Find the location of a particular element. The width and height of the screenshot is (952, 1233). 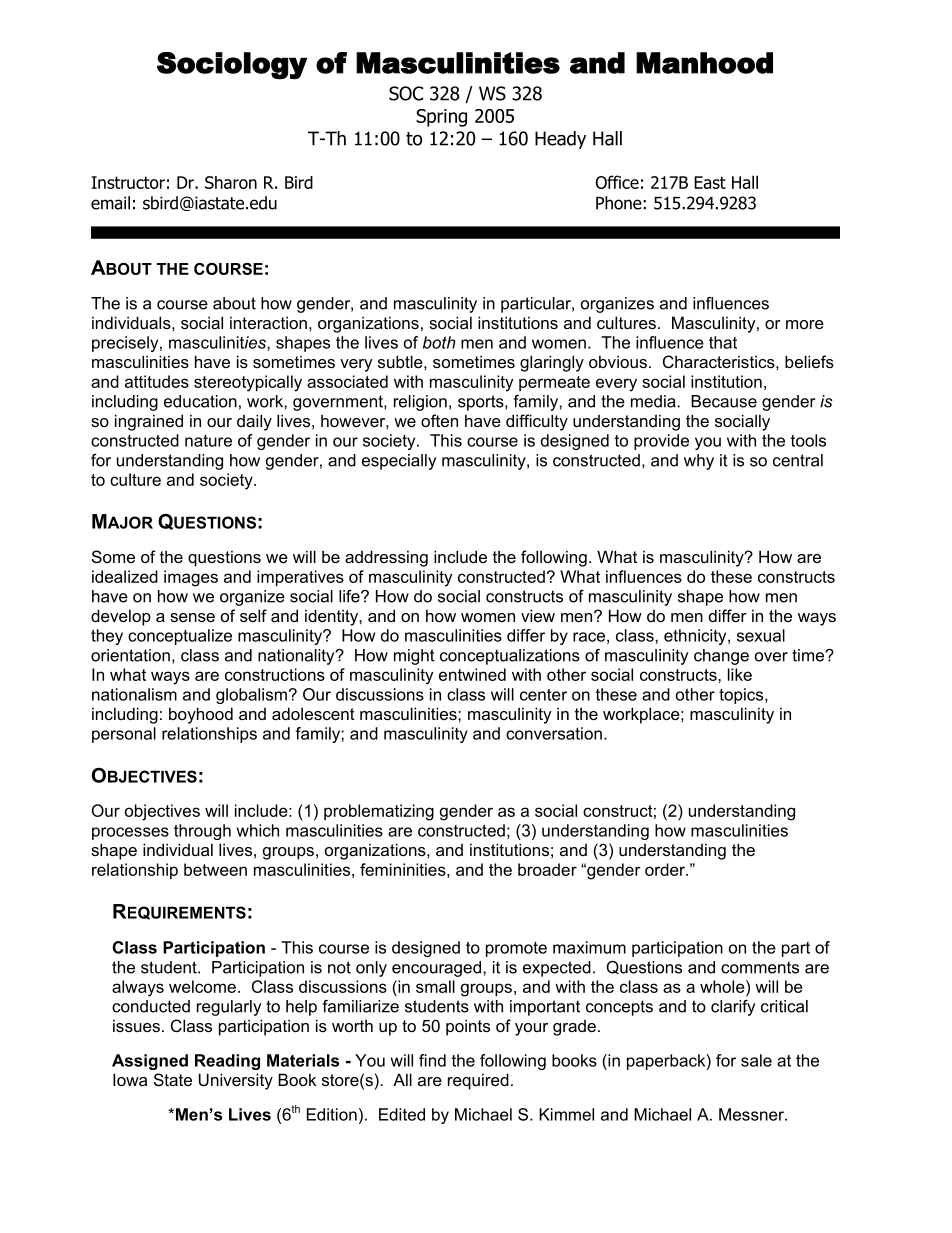

Because is located at coordinates (724, 401).
